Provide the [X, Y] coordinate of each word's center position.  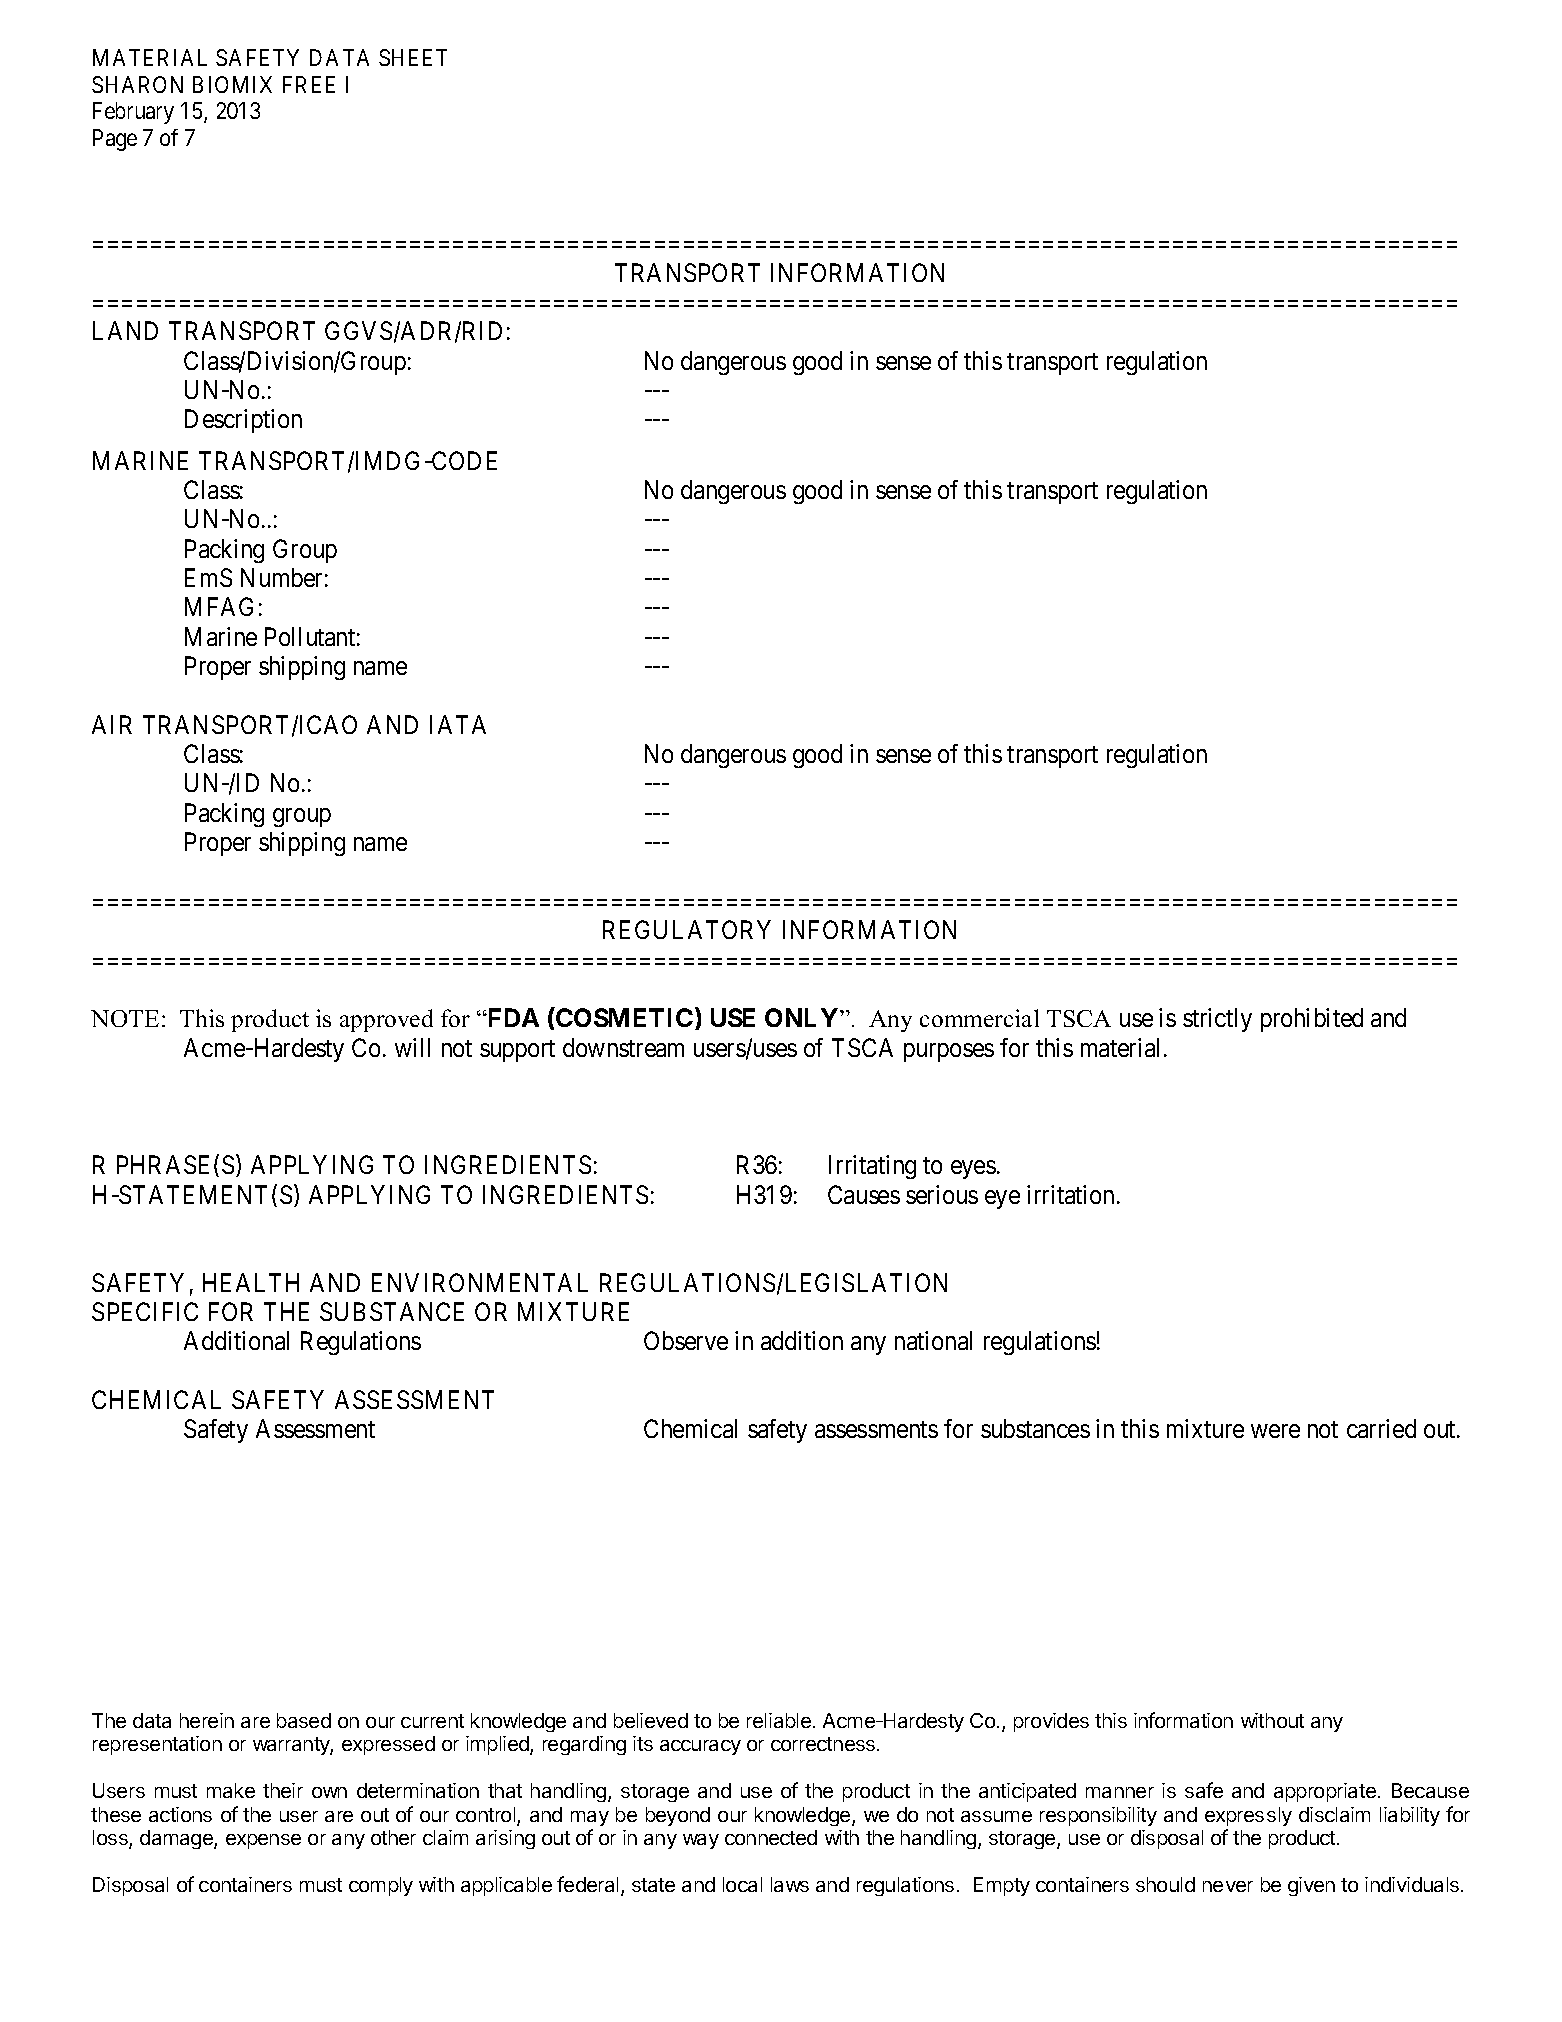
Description [243, 421]
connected [771, 1837]
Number [281, 577]
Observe [686, 1340]
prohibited [1312, 1020]
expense [263, 1841]
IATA [458, 724]
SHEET [413, 57]
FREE [309, 84]
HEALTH [251, 1282]
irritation [1070, 1194]
